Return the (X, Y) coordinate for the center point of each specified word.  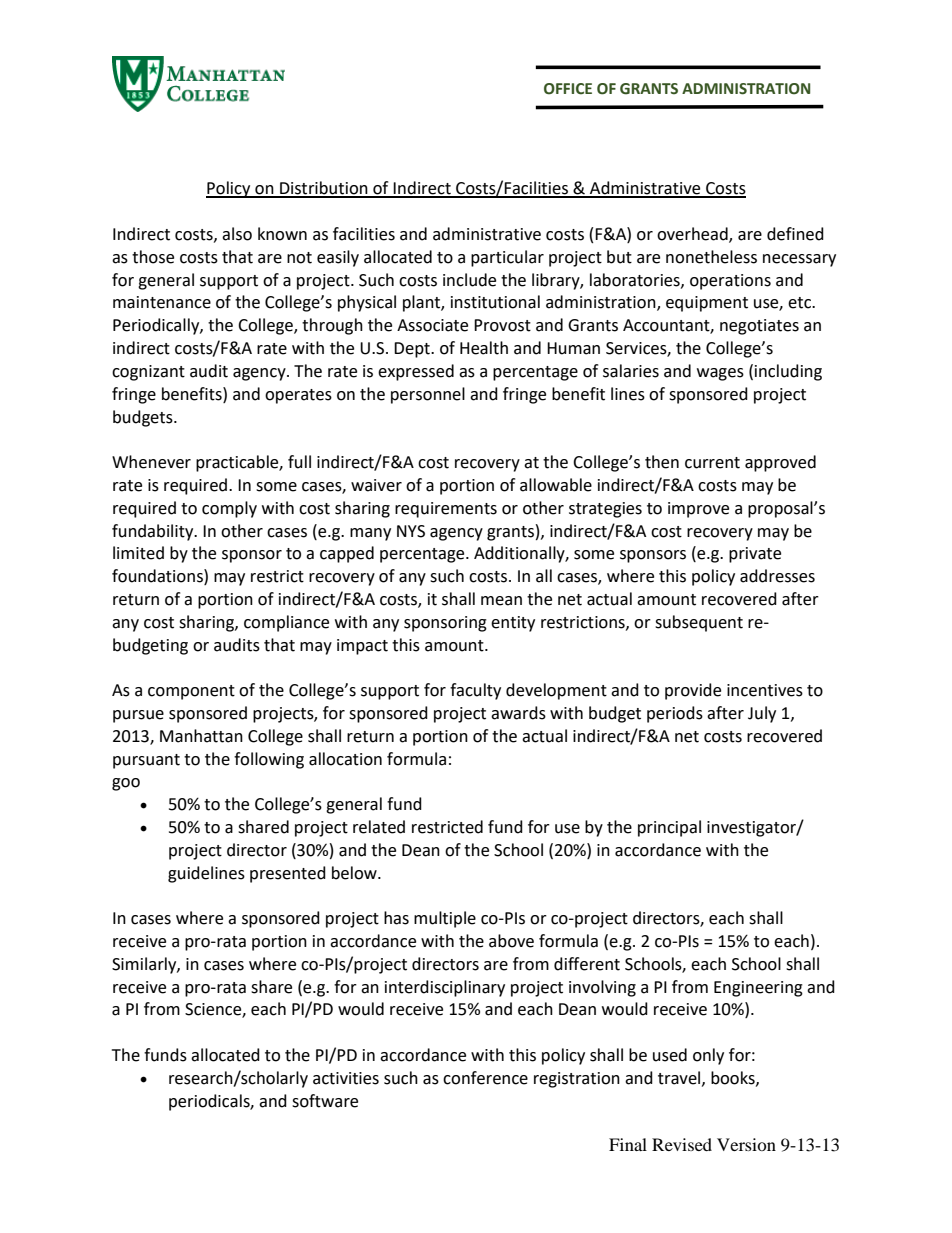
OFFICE (568, 89)
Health (484, 348)
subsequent (699, 623)
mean (501, 601)
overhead (693, 235)
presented (288, 874)
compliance (286, 623)
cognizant (148, 373)
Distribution (324, 189)
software (325, 1101)
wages (720, 374)
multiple (445, 919)
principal (669, 828)
